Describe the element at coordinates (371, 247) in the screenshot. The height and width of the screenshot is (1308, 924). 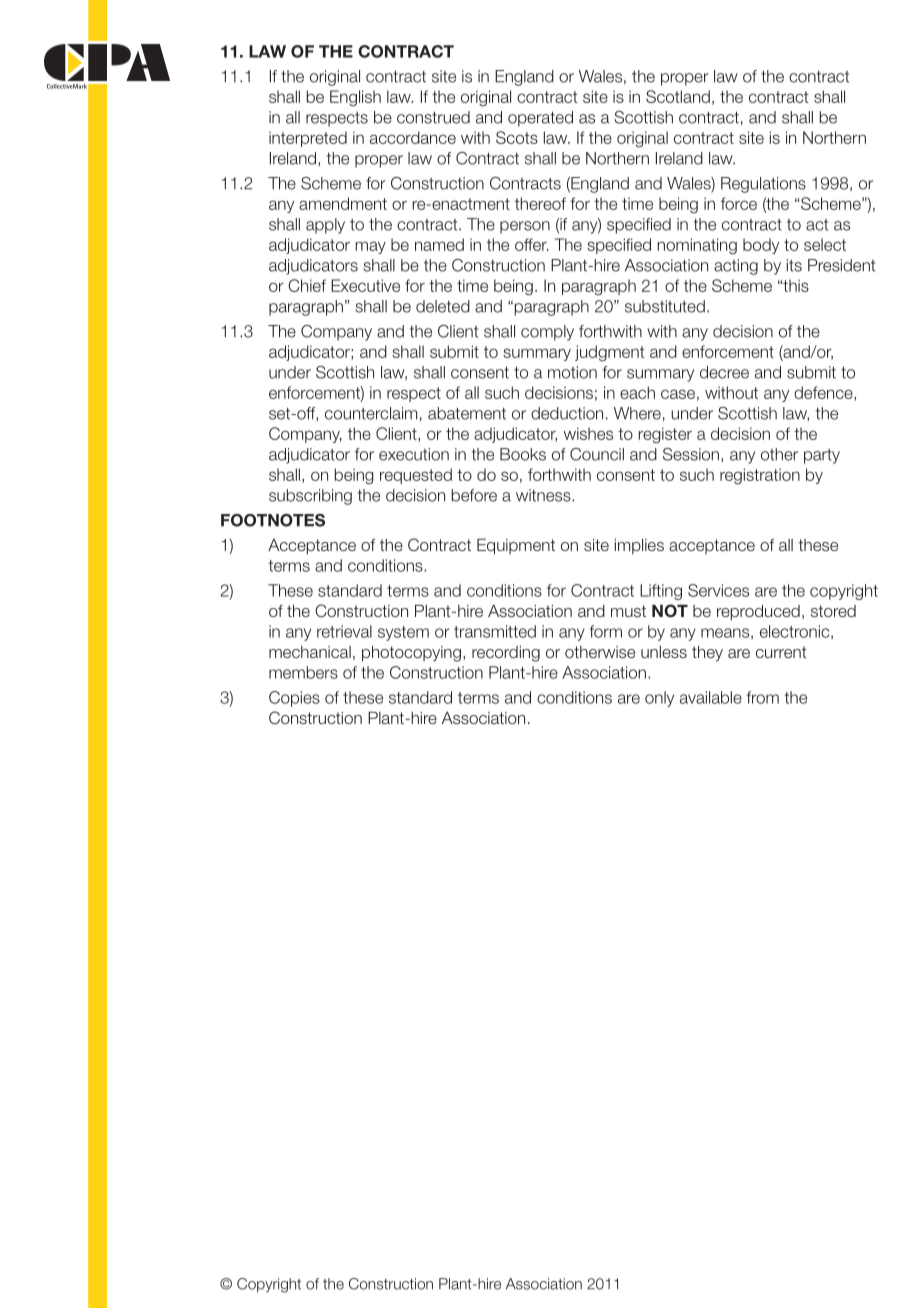
I see `may` at that location.
